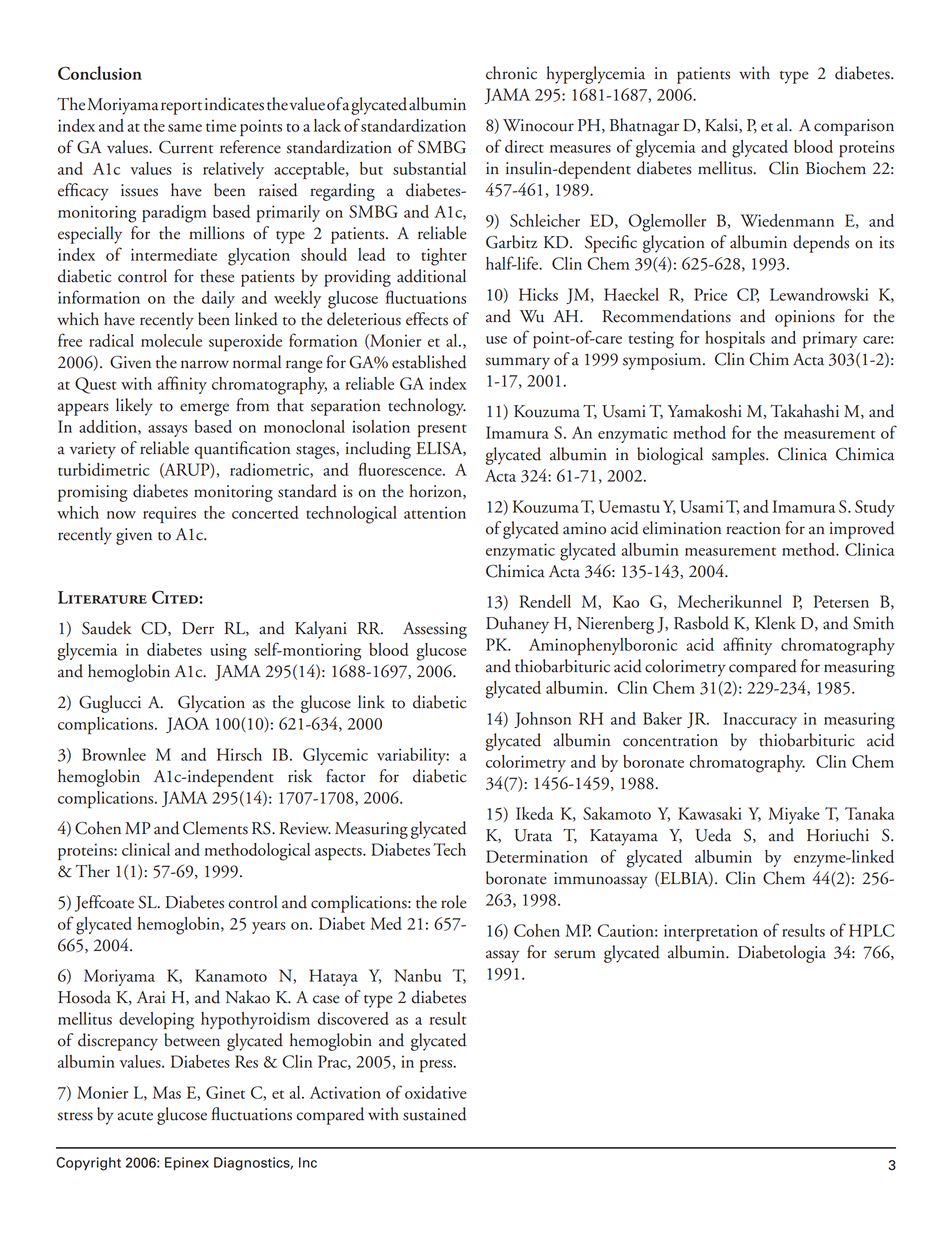 The width and height of the image is (952, 1233). What do you see at coordinates (760, 720) in the image?
I see `Inaccuracy` at bounding box center [760, 720].
